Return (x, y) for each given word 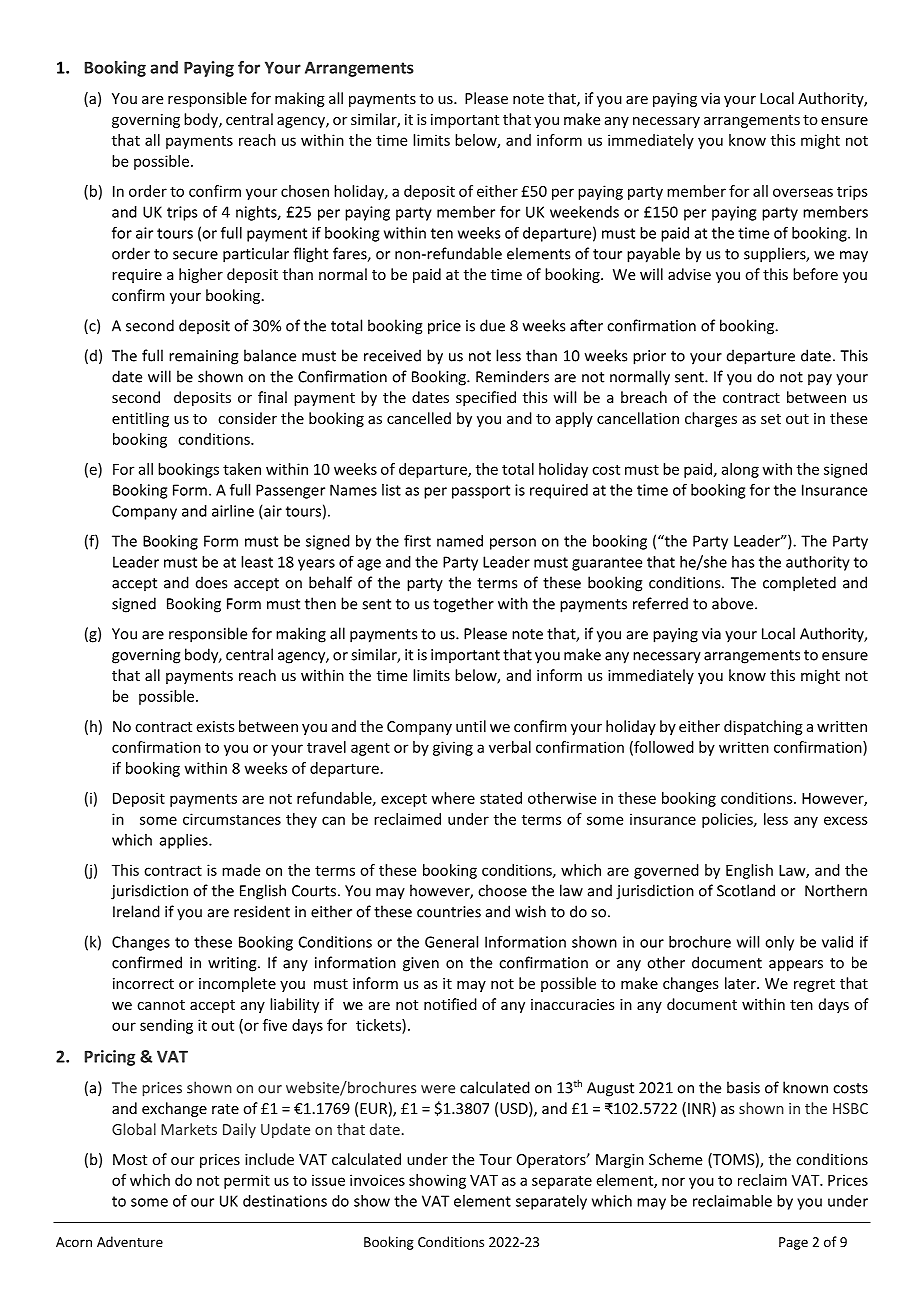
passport (481, 492)
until (471, 726)
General (451, 942)
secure (195, 255)
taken (242, 469)
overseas (803, 192)
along (740, 470)
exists (215, 726)
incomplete (237, 984)
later (741, 983)
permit (247, 1181)
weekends (584, 212)
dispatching (763, 727)
